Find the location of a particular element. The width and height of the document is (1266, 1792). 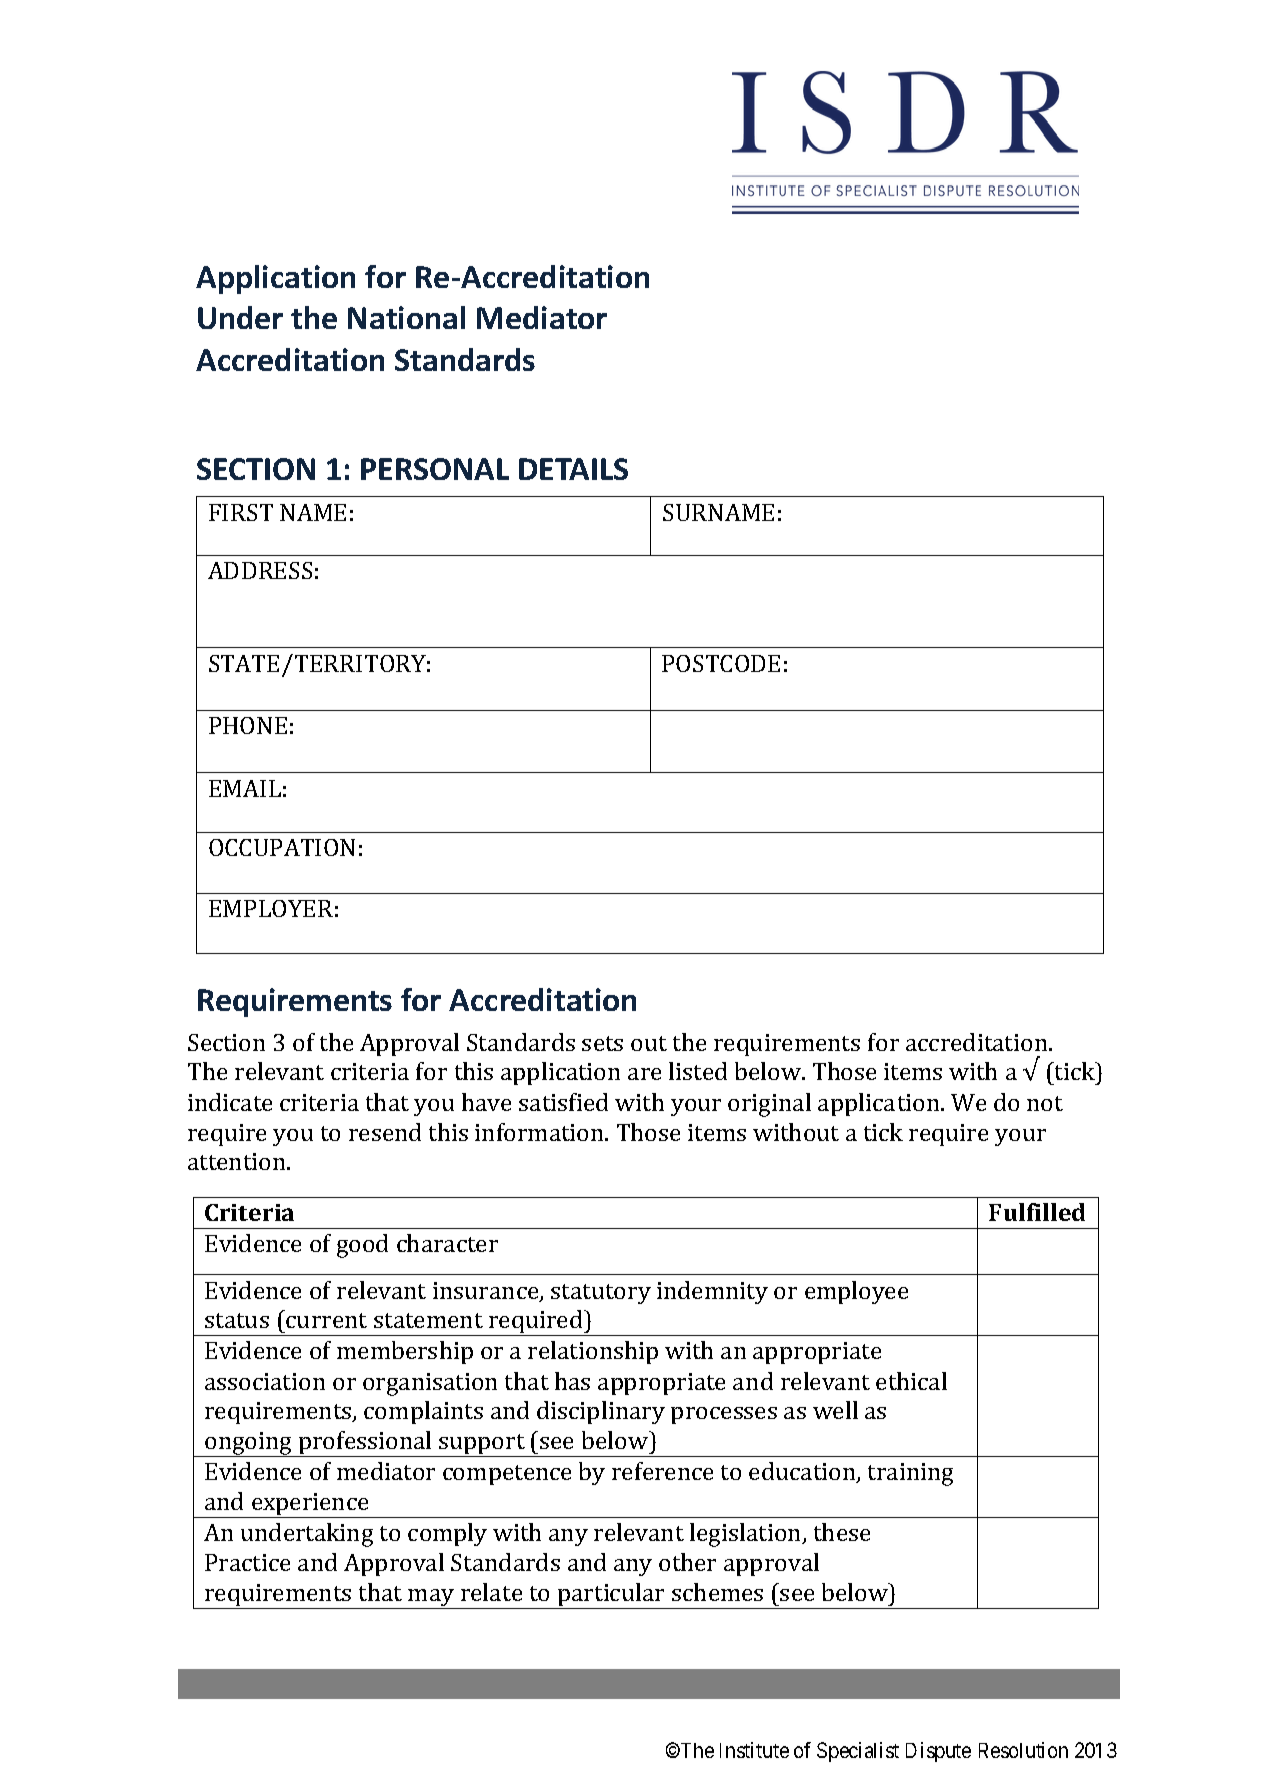

Institute is located at coordinates (754, 1750).
